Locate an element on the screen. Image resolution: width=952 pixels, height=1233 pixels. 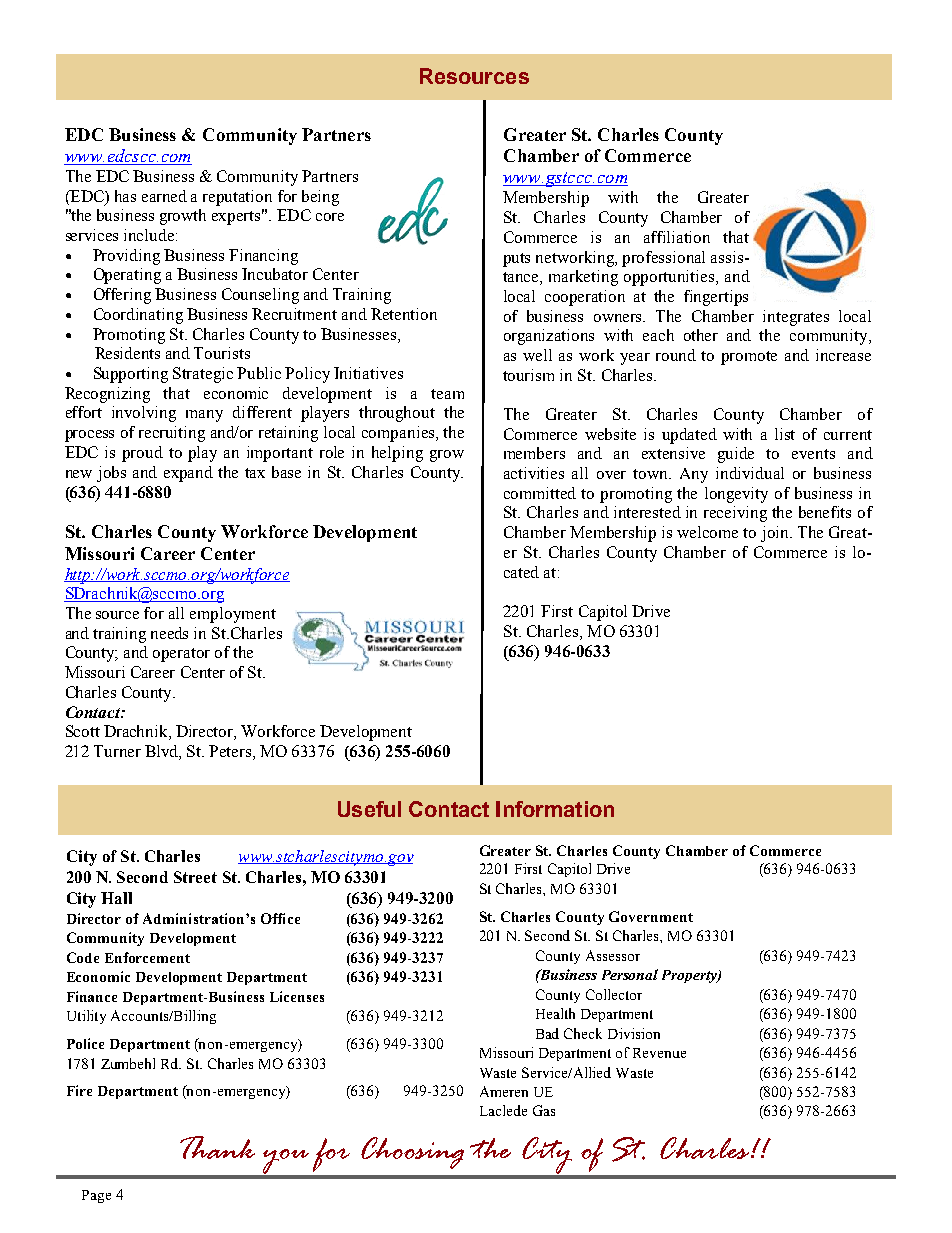
puts is located at coordinates (516, 260).
